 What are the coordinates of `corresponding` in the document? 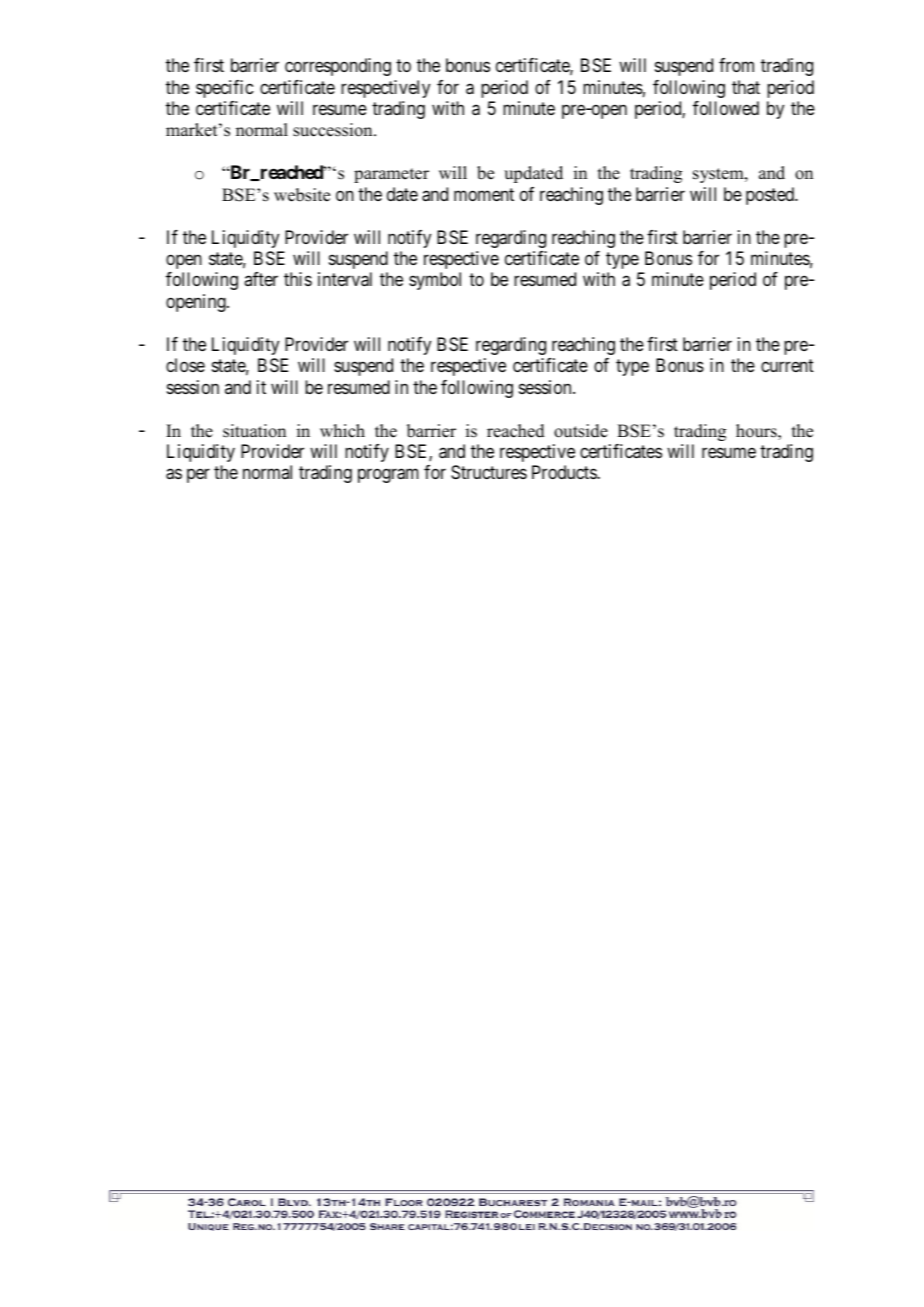 It's located at (338, 67).
